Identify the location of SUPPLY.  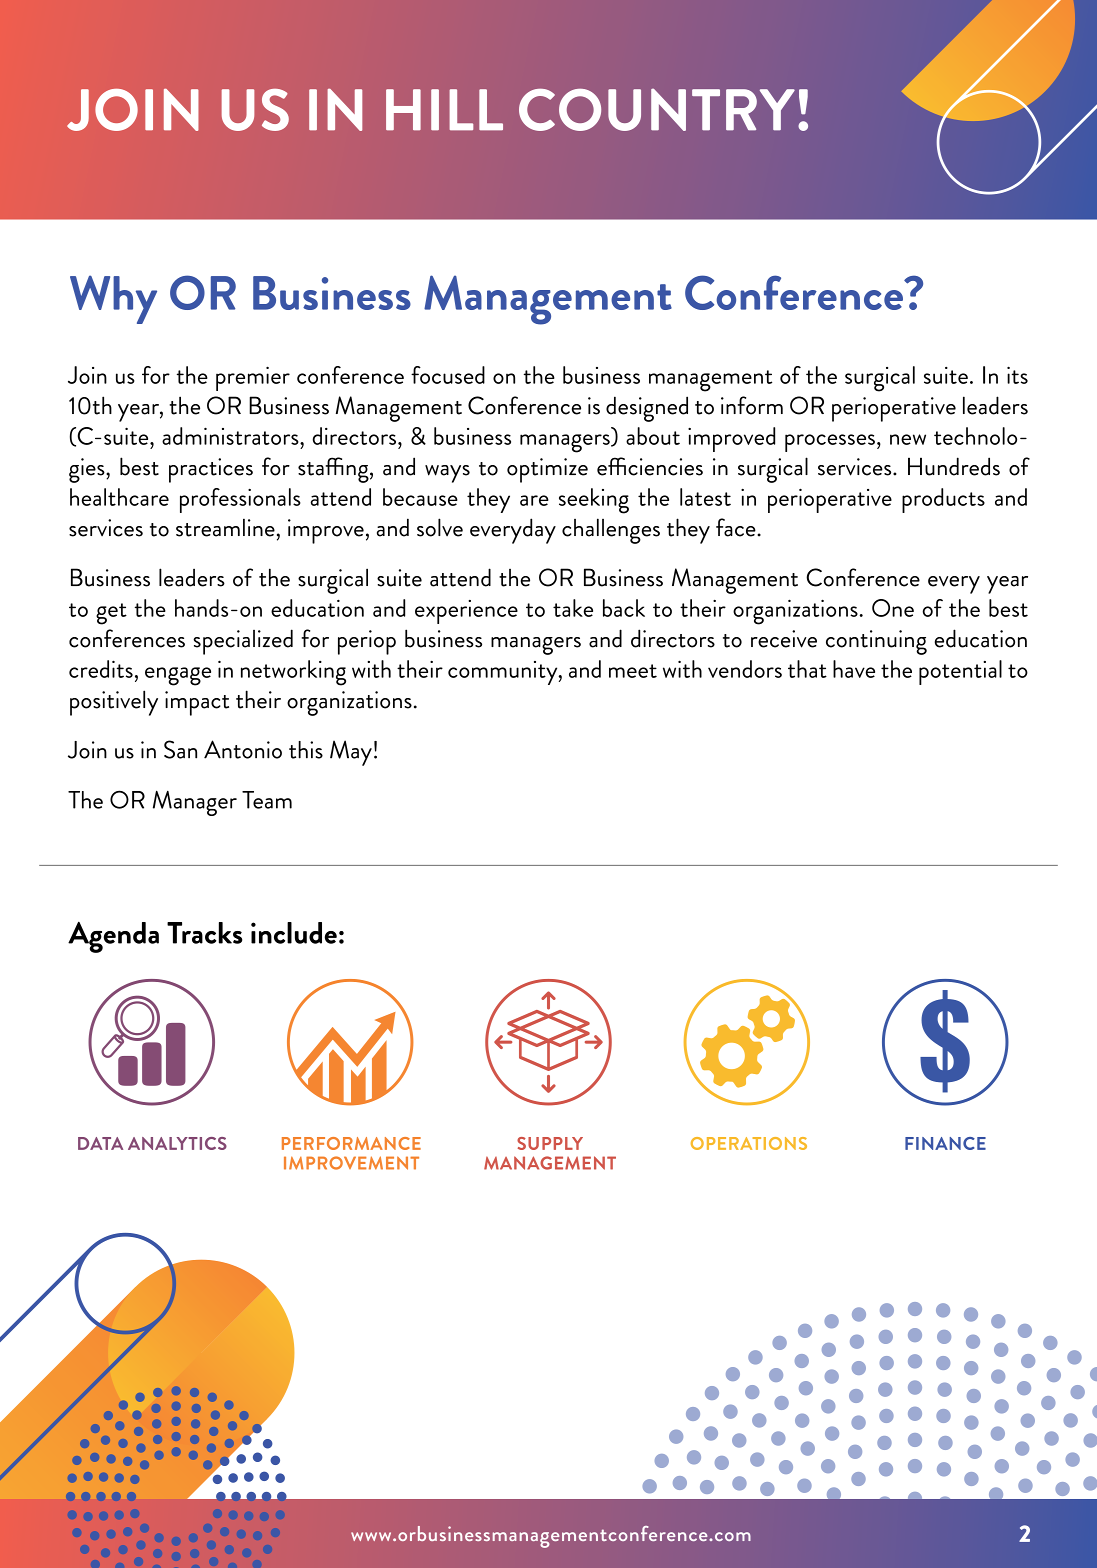
(550, 1143).
